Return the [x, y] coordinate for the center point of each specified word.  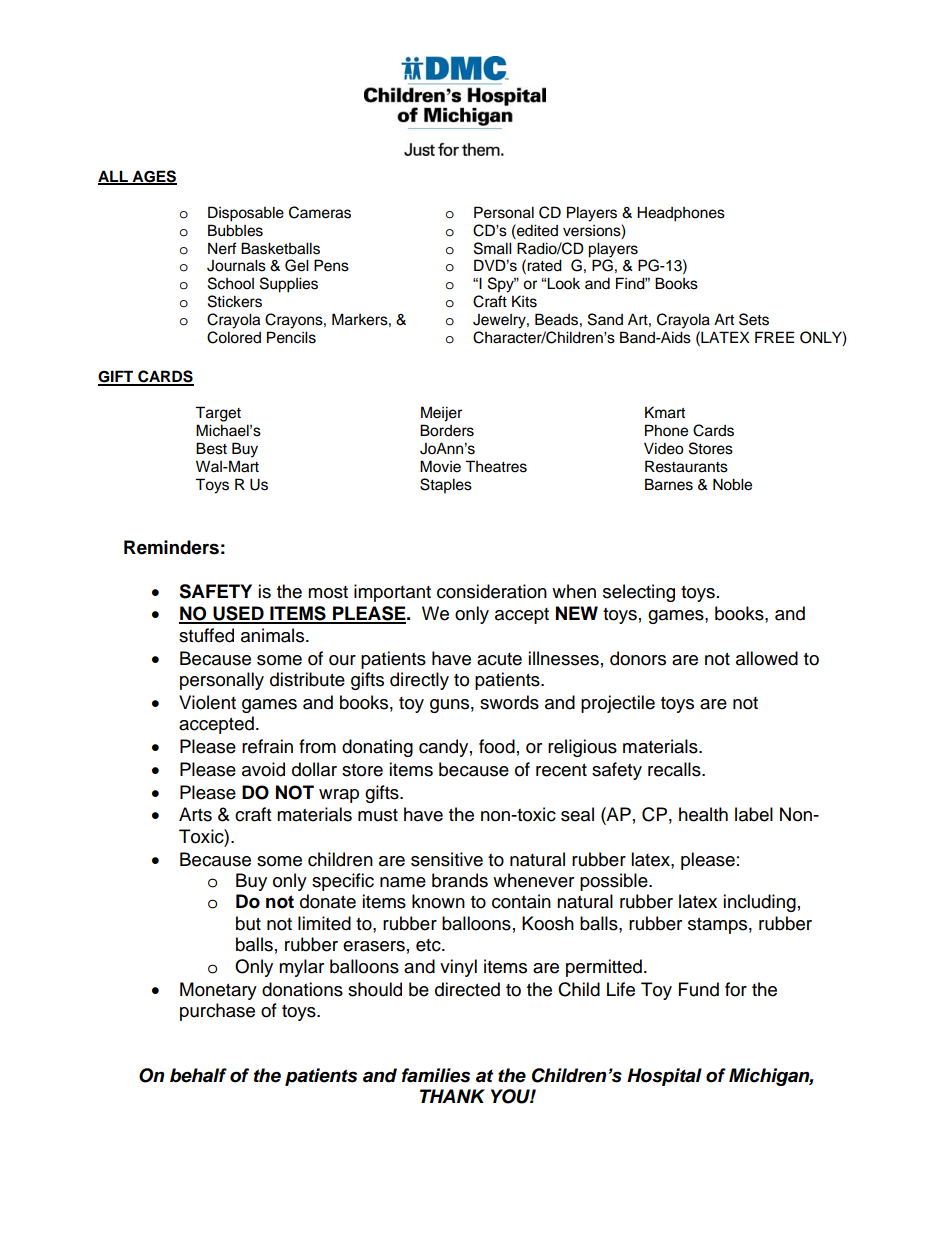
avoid [263, 769]
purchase [217, 1012]
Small [493, 248]
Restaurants [686, 466]
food [497, 746]
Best [211, 448]
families [436, 1075]
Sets [754, 319]
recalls [675, 769]
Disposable [246, 214]
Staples [446, 486]
